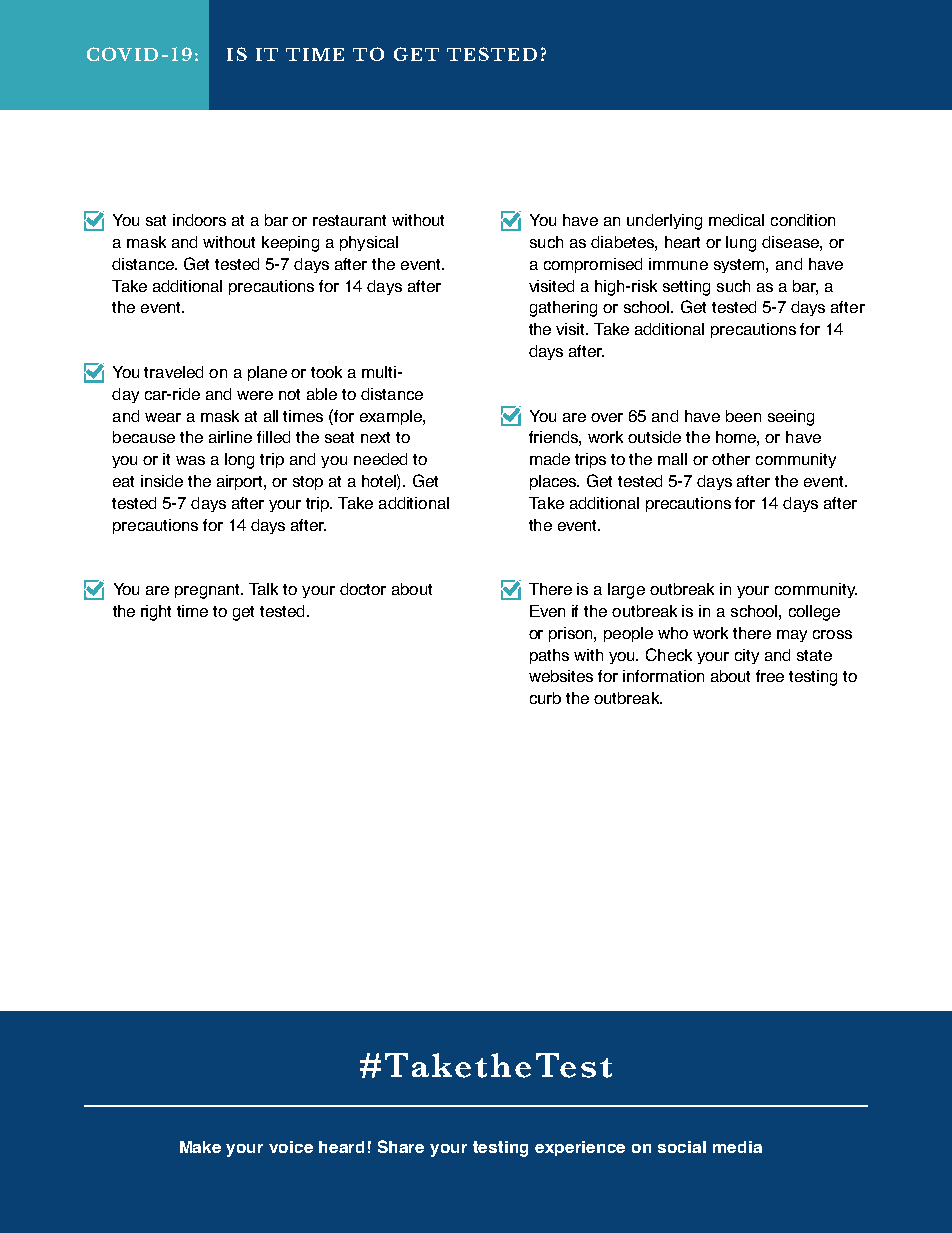 This image has height=1233, width=952. I want to click on Share, so click(401, 1146).
